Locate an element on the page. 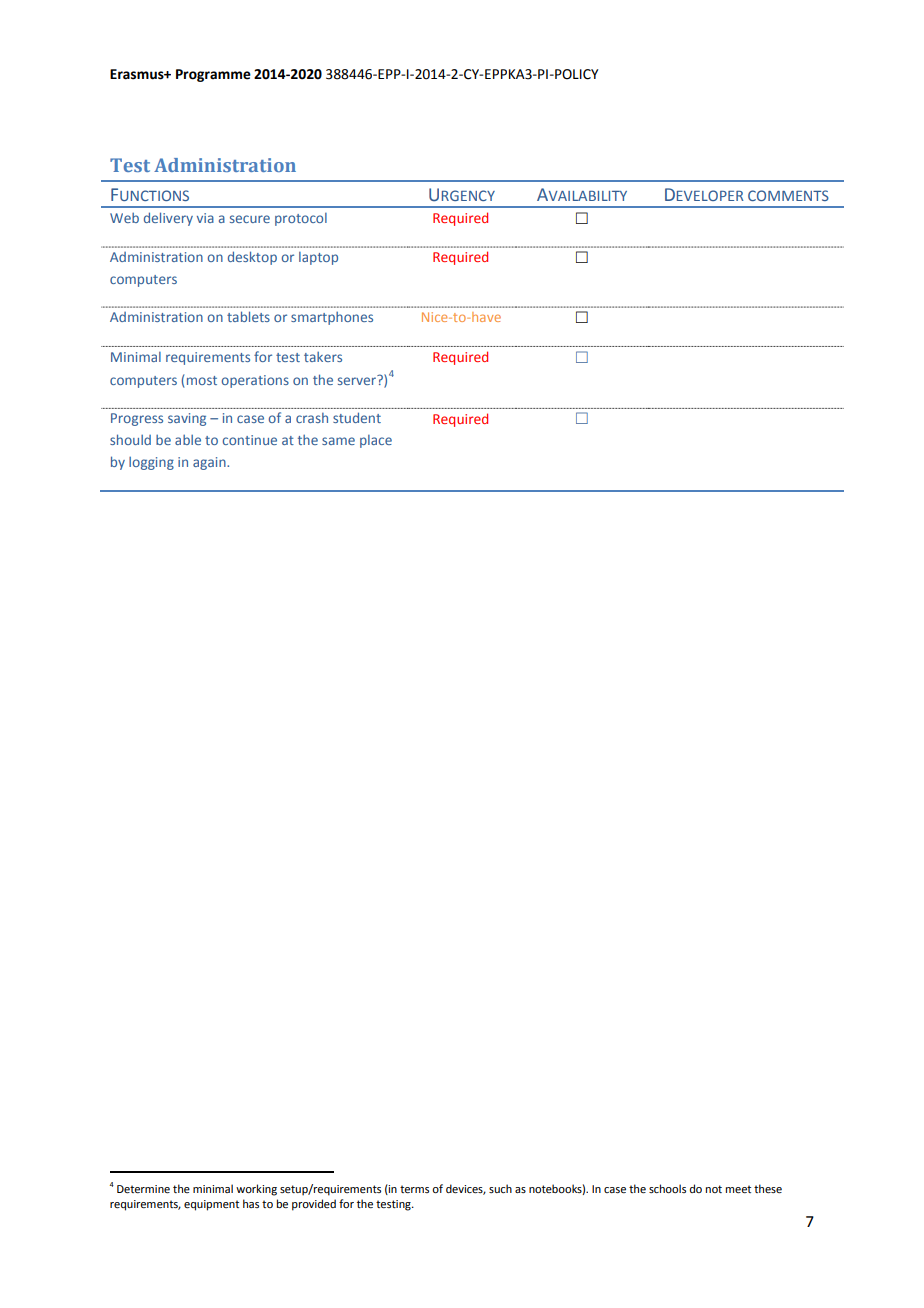 Image resolution: width=924 pixels, height=1308 pixels. terms is located at coordinates (414, 1189).
